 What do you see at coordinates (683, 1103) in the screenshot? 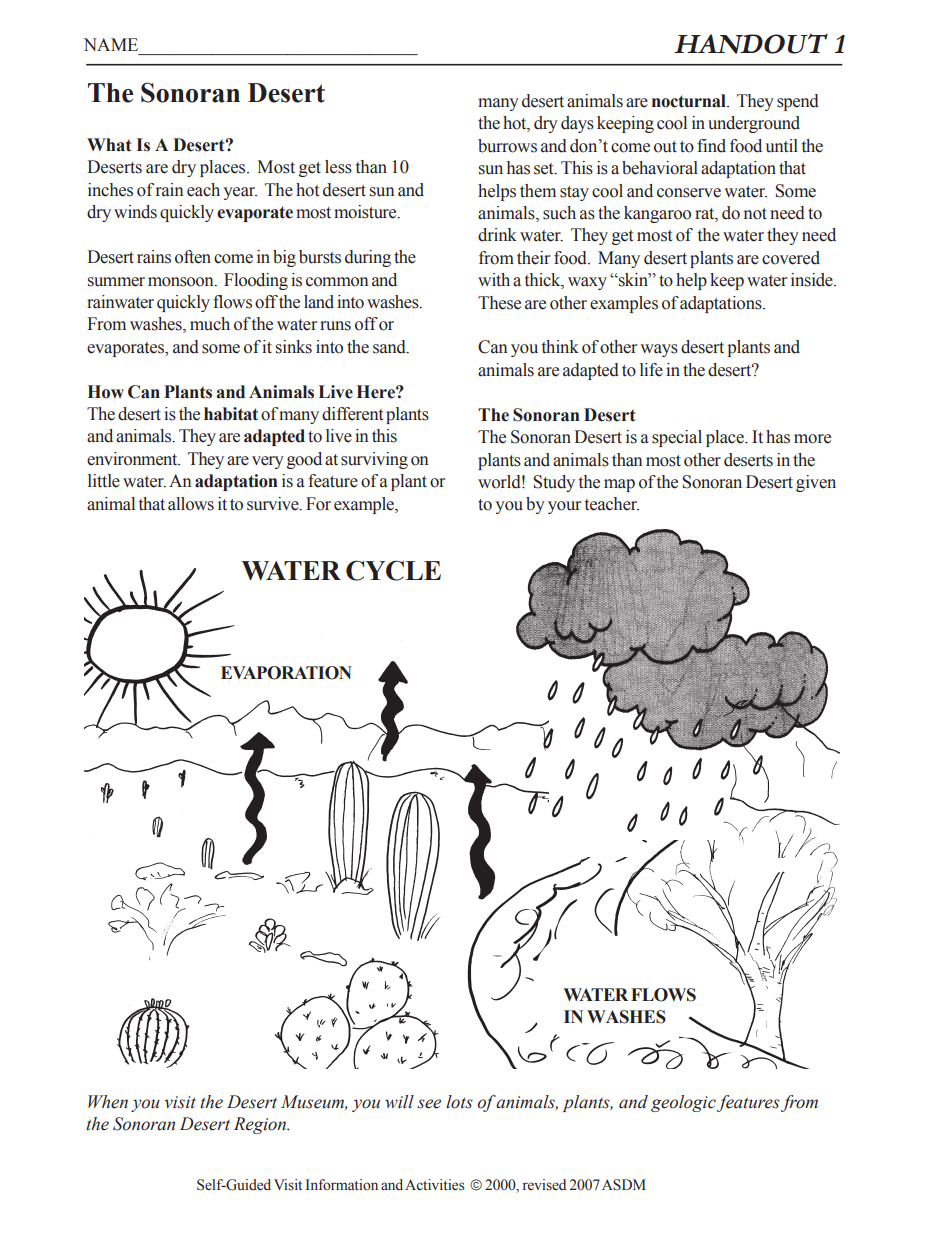
I see `geologic` at bounding box center [683, 1103].
